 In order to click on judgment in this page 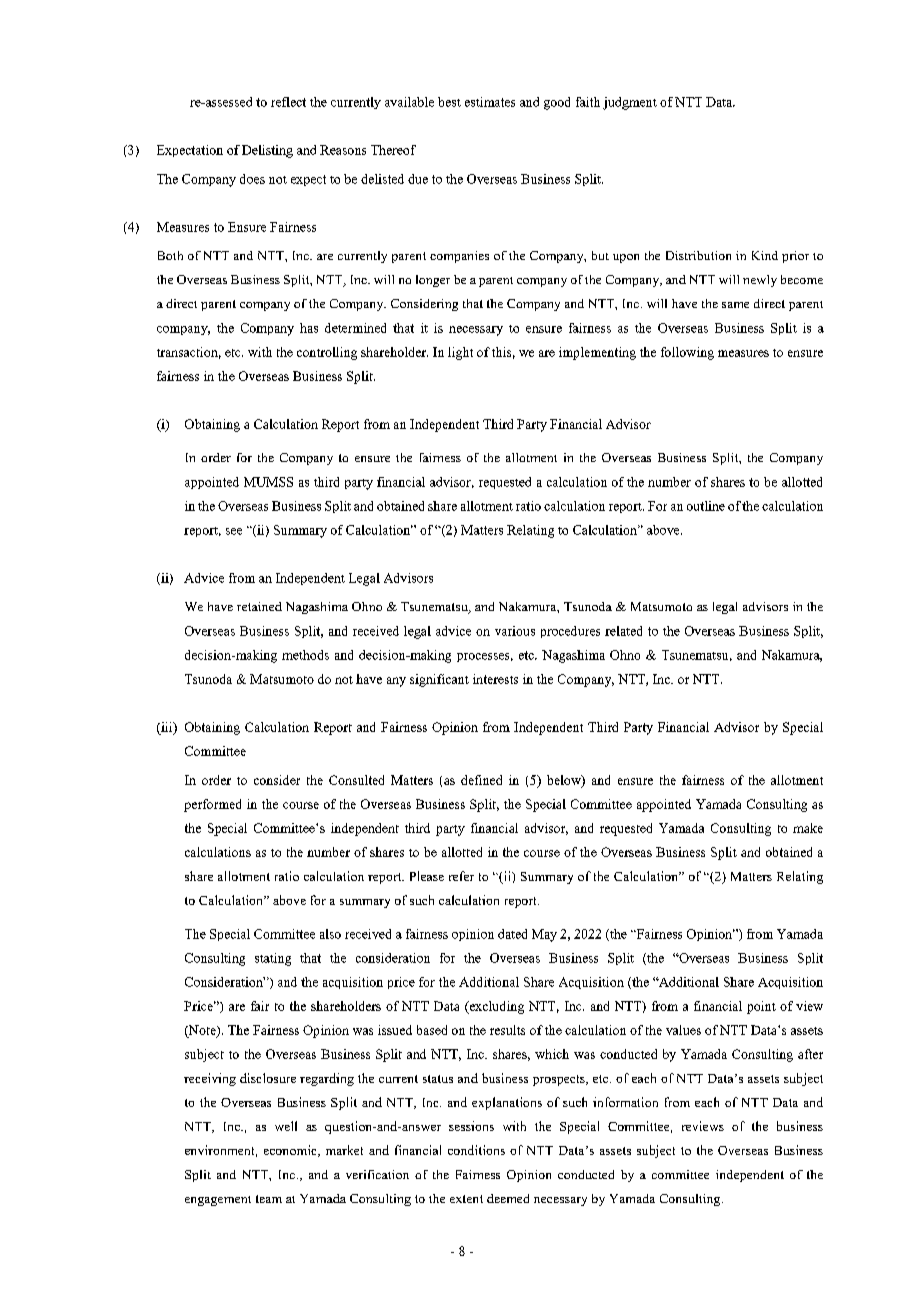, I will do `click(630, 103)`.
